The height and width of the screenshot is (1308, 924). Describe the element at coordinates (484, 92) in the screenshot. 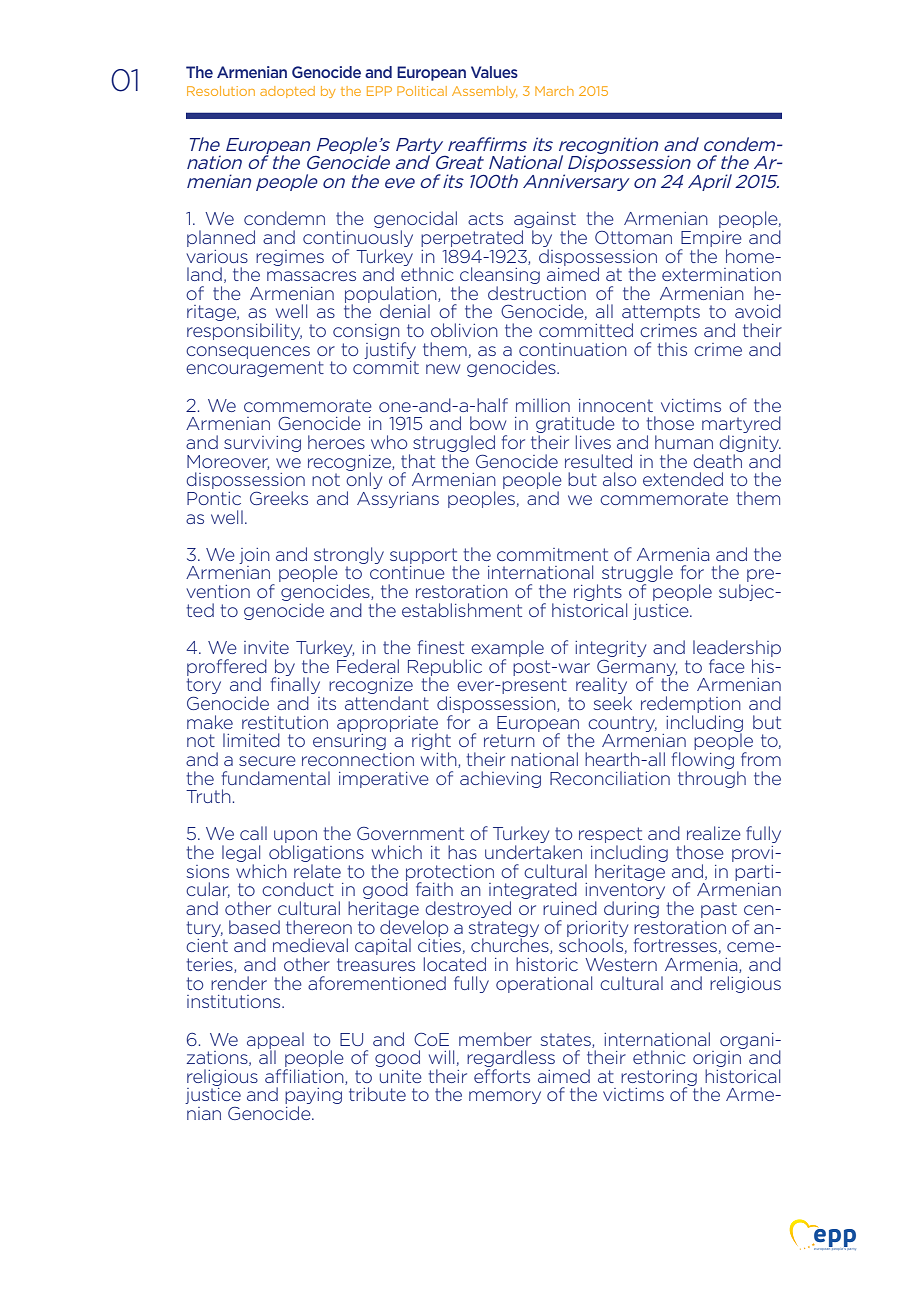

I see `Assembly` at that location.
